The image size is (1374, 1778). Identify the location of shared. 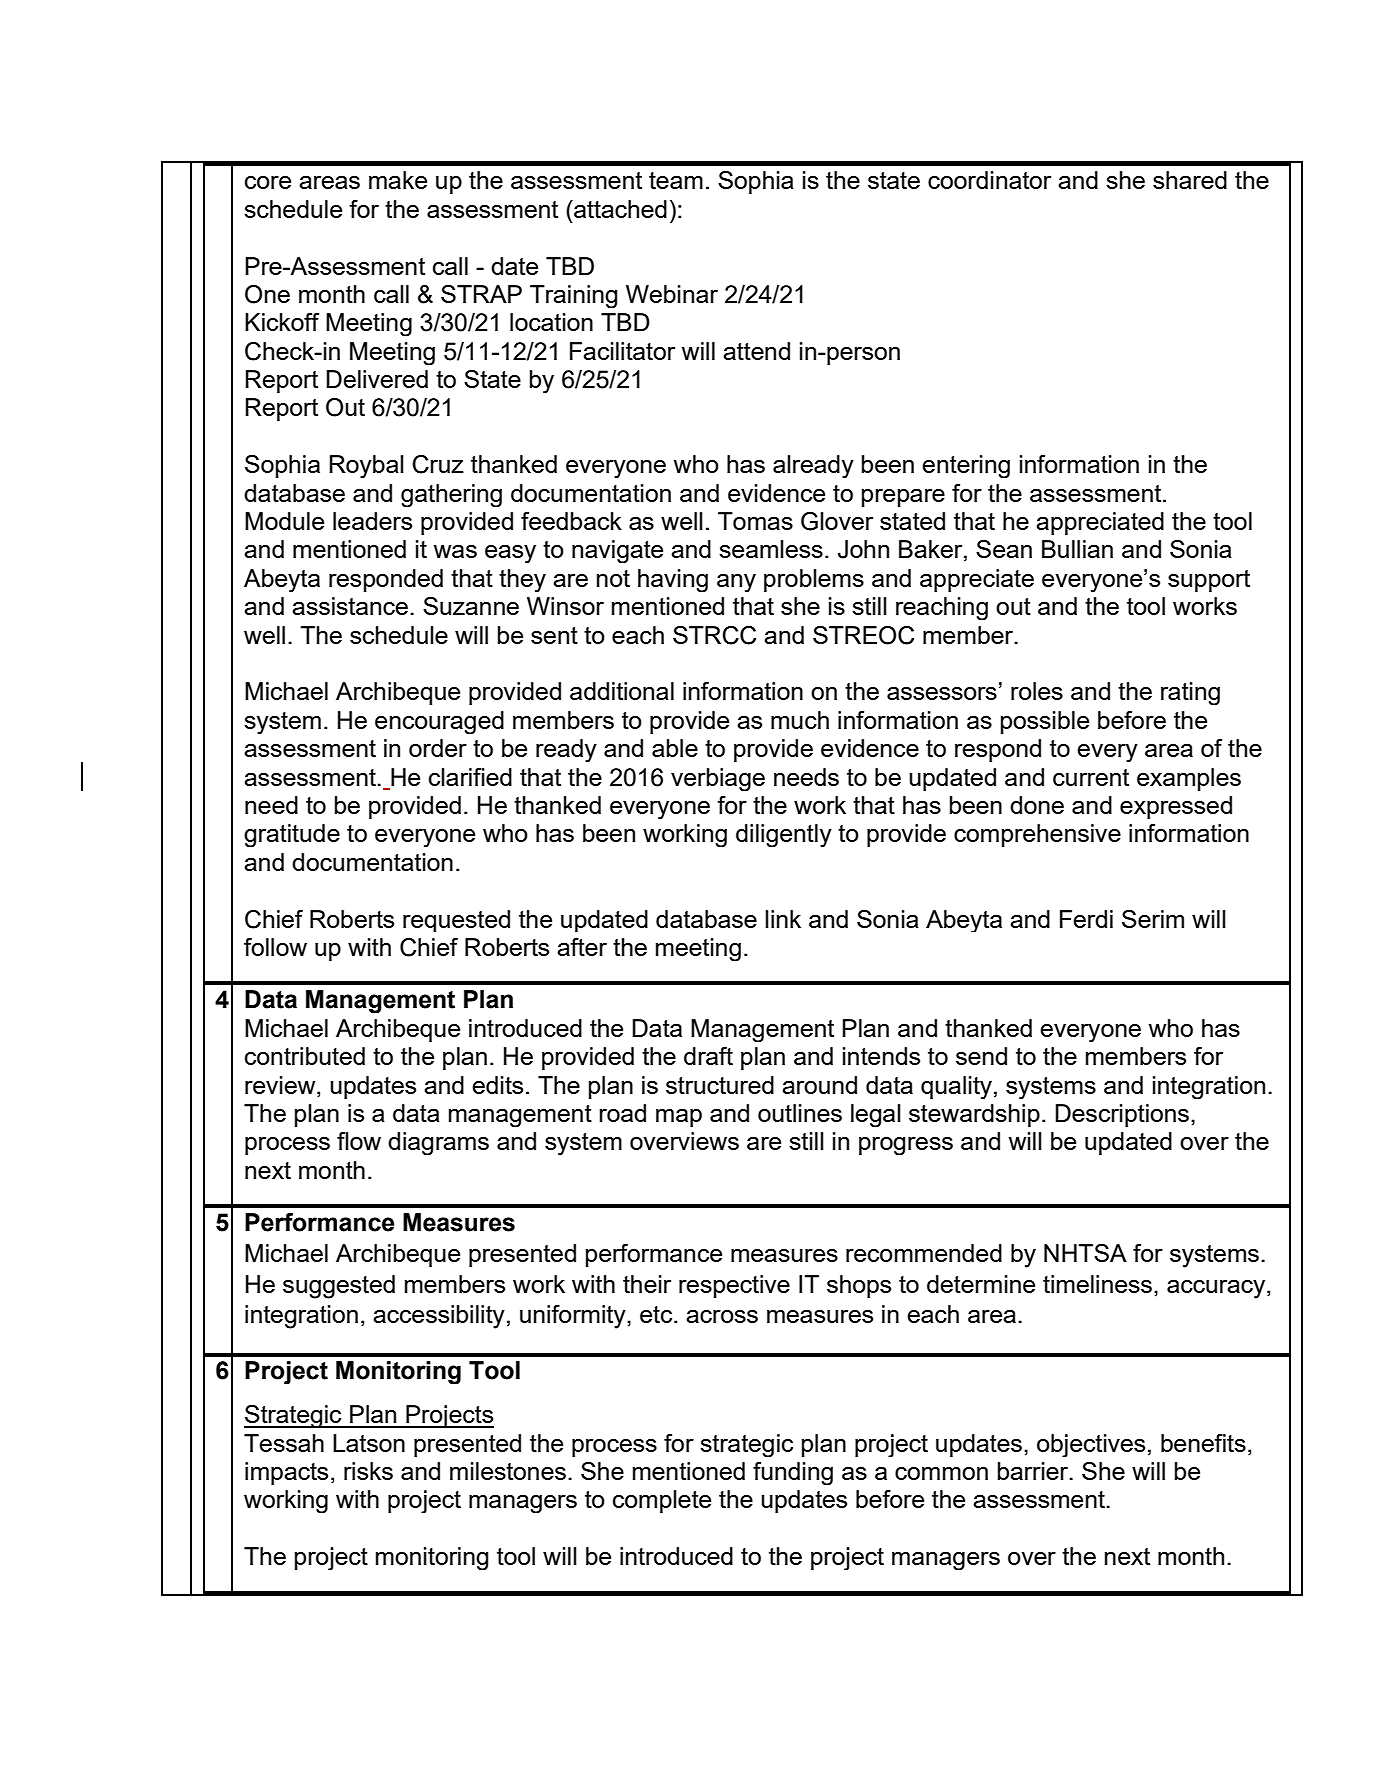
(1190, 180).
